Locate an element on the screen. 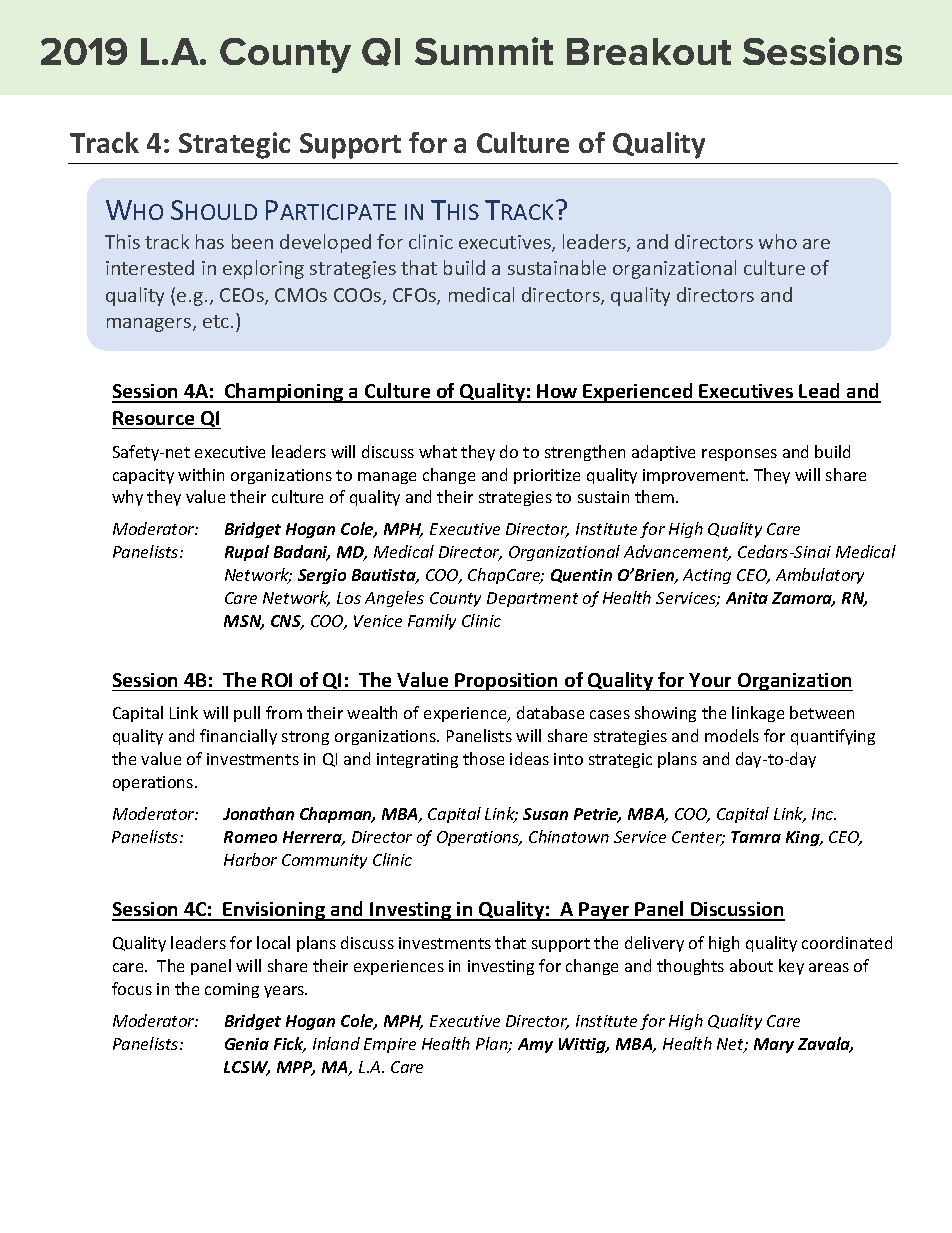 The height and width of the screenshot is (1233, 952). LCSW is located at coordinates (247, 1068).
